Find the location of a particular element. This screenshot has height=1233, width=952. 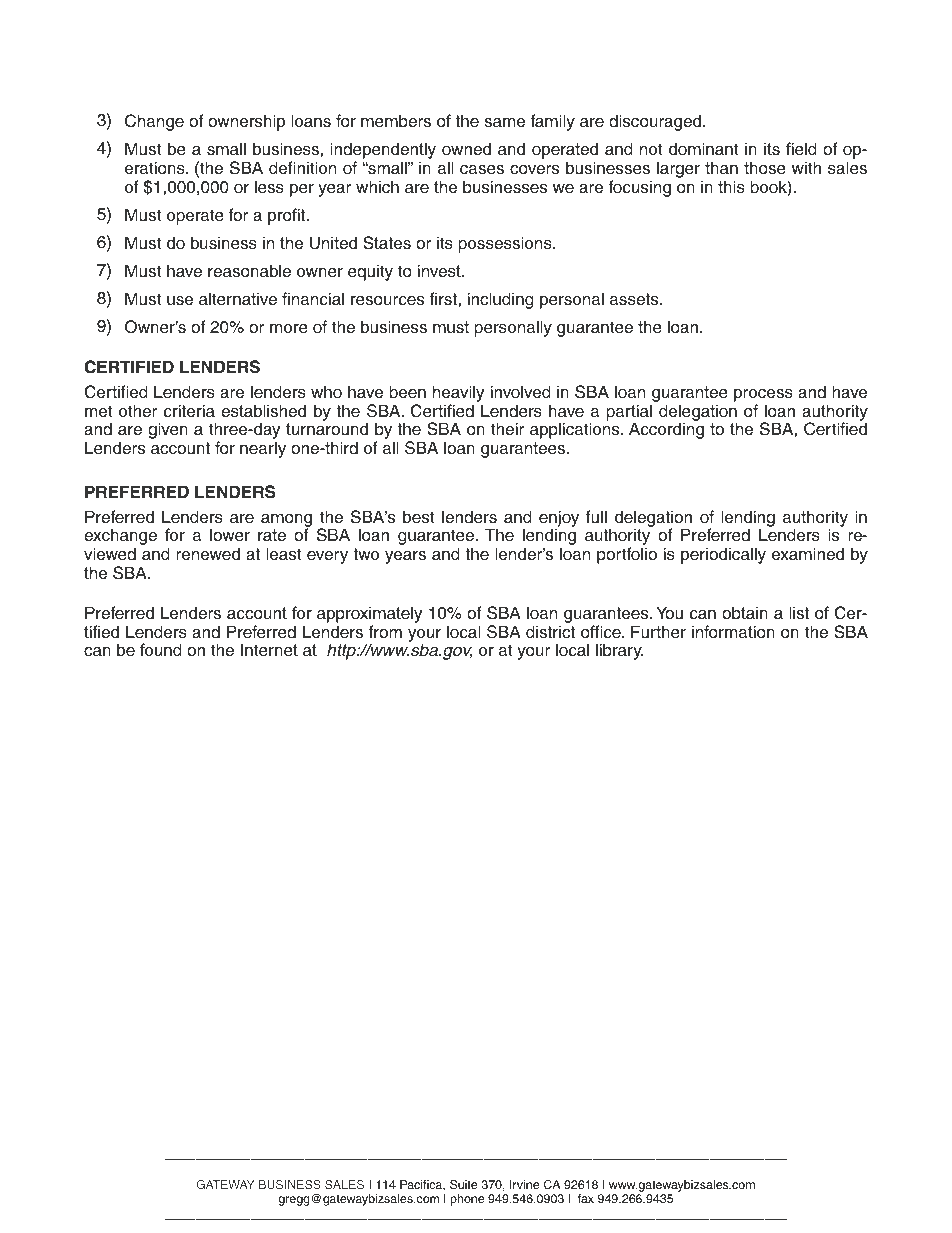

owned is located at coordinates (466, 149).
